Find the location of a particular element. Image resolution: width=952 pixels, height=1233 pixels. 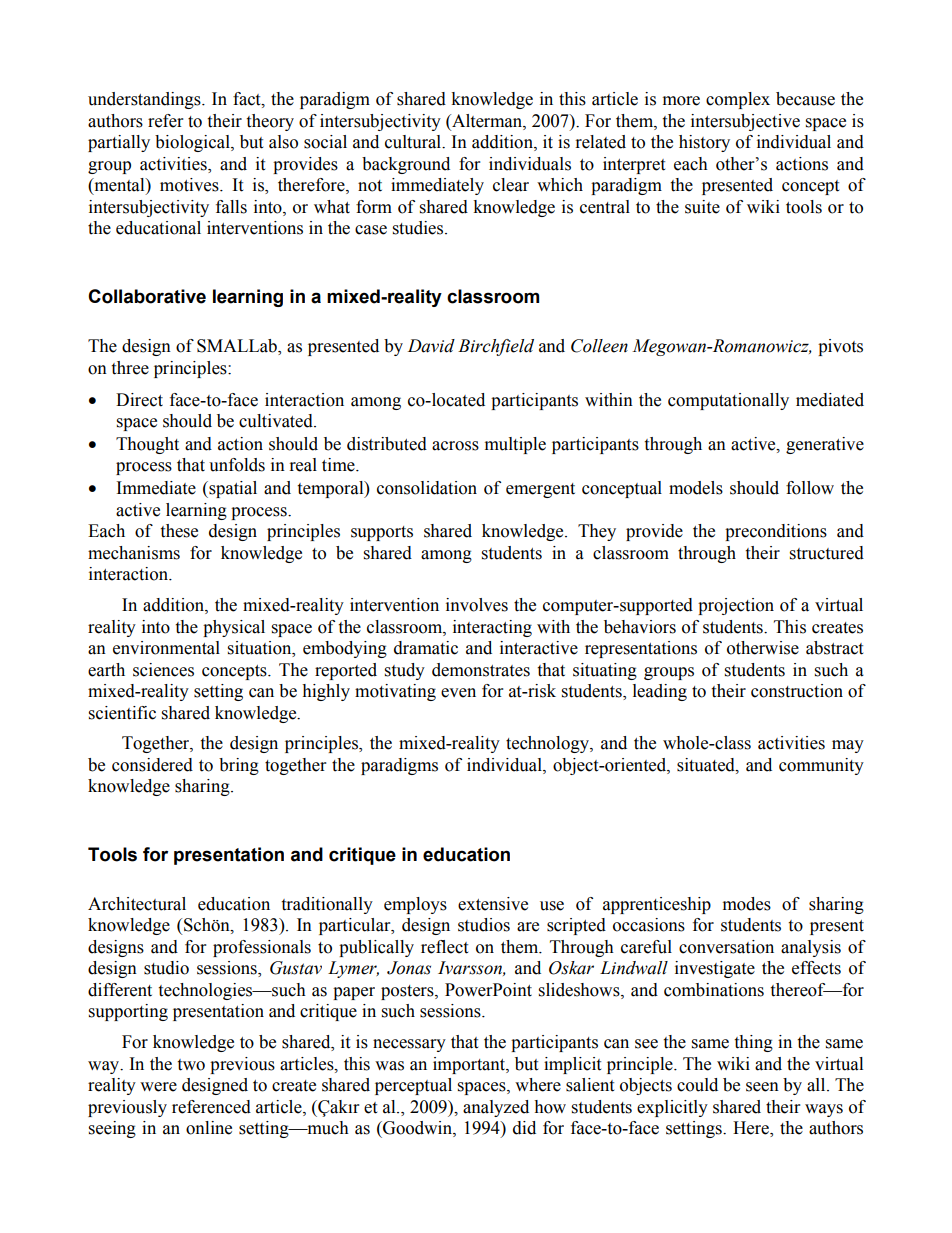

physical is located at coordinates (234, 628).
